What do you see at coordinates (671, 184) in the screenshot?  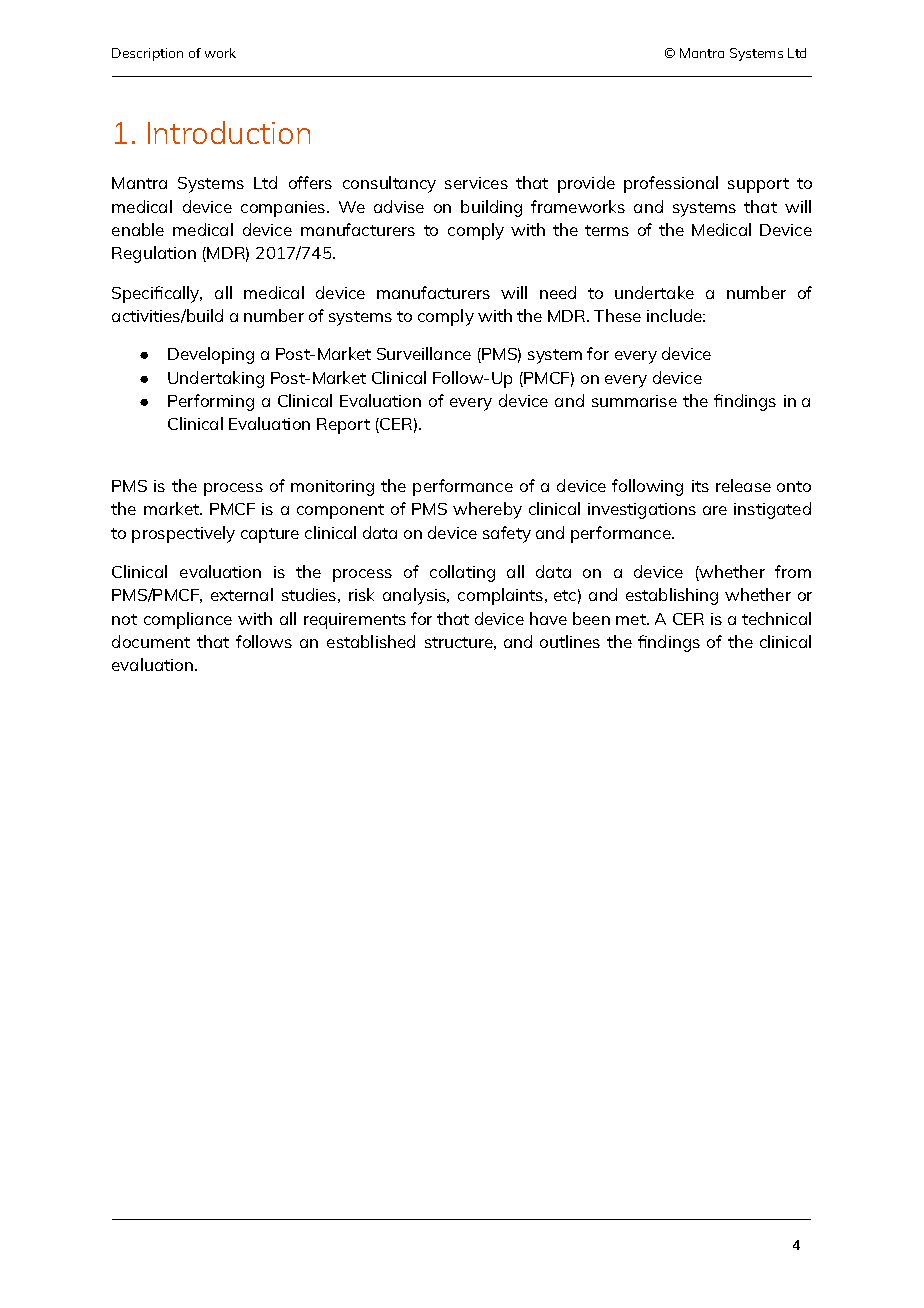 I see `professional` at bounding box center [671, 184].
